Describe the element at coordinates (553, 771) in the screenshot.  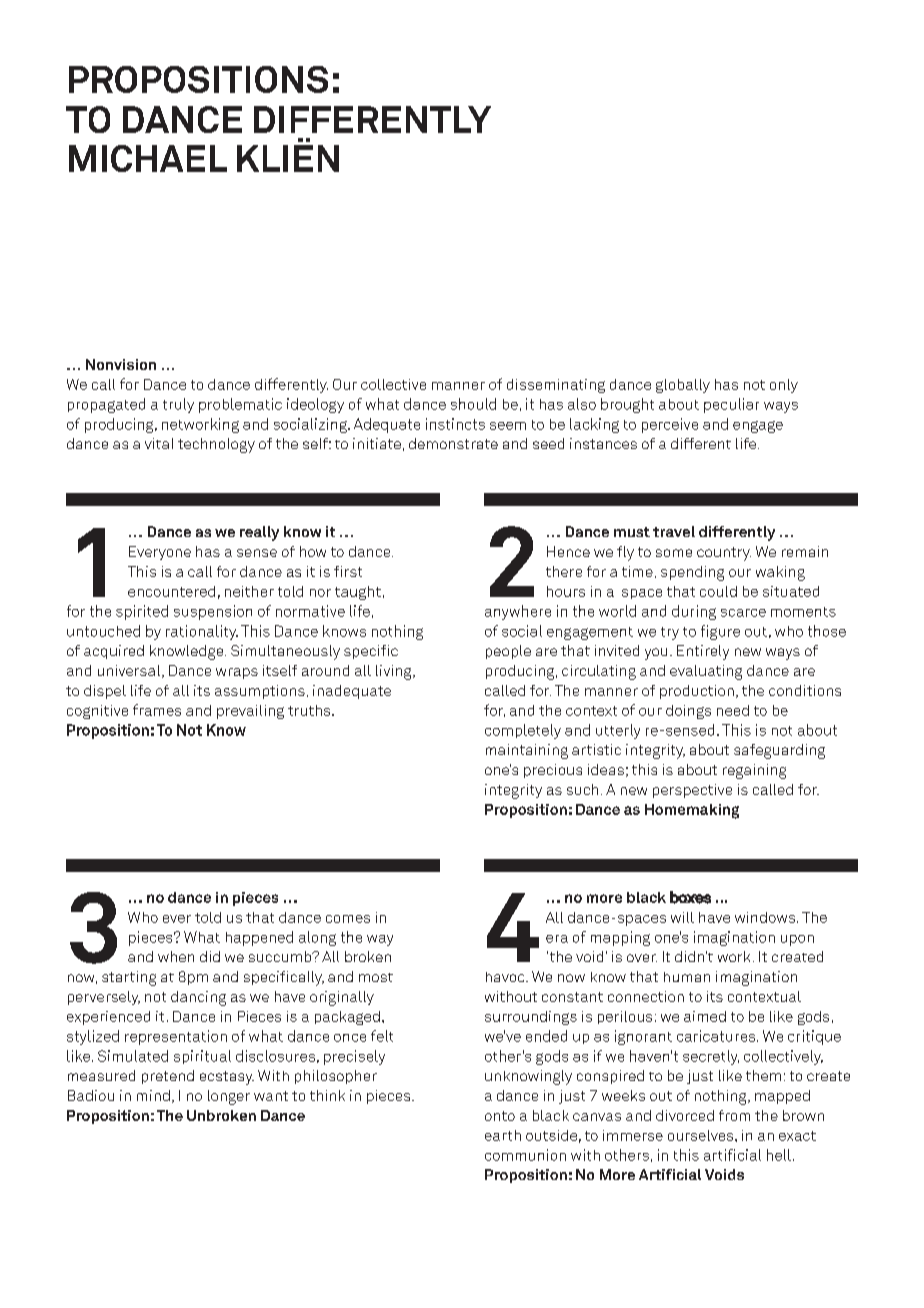
I see `precious` at that location.
